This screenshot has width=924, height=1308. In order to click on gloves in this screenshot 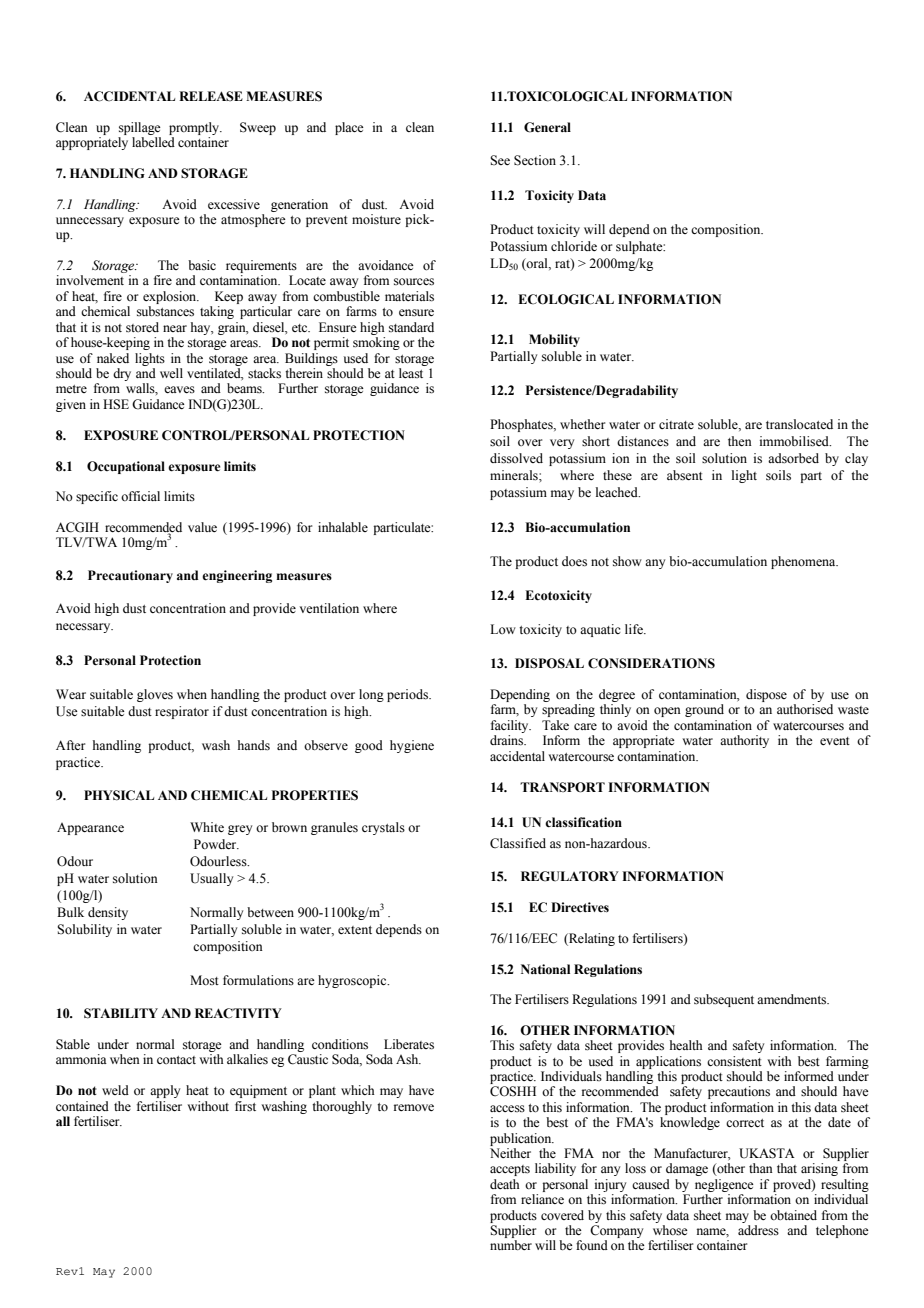, I will do `click(155, 695)`.
